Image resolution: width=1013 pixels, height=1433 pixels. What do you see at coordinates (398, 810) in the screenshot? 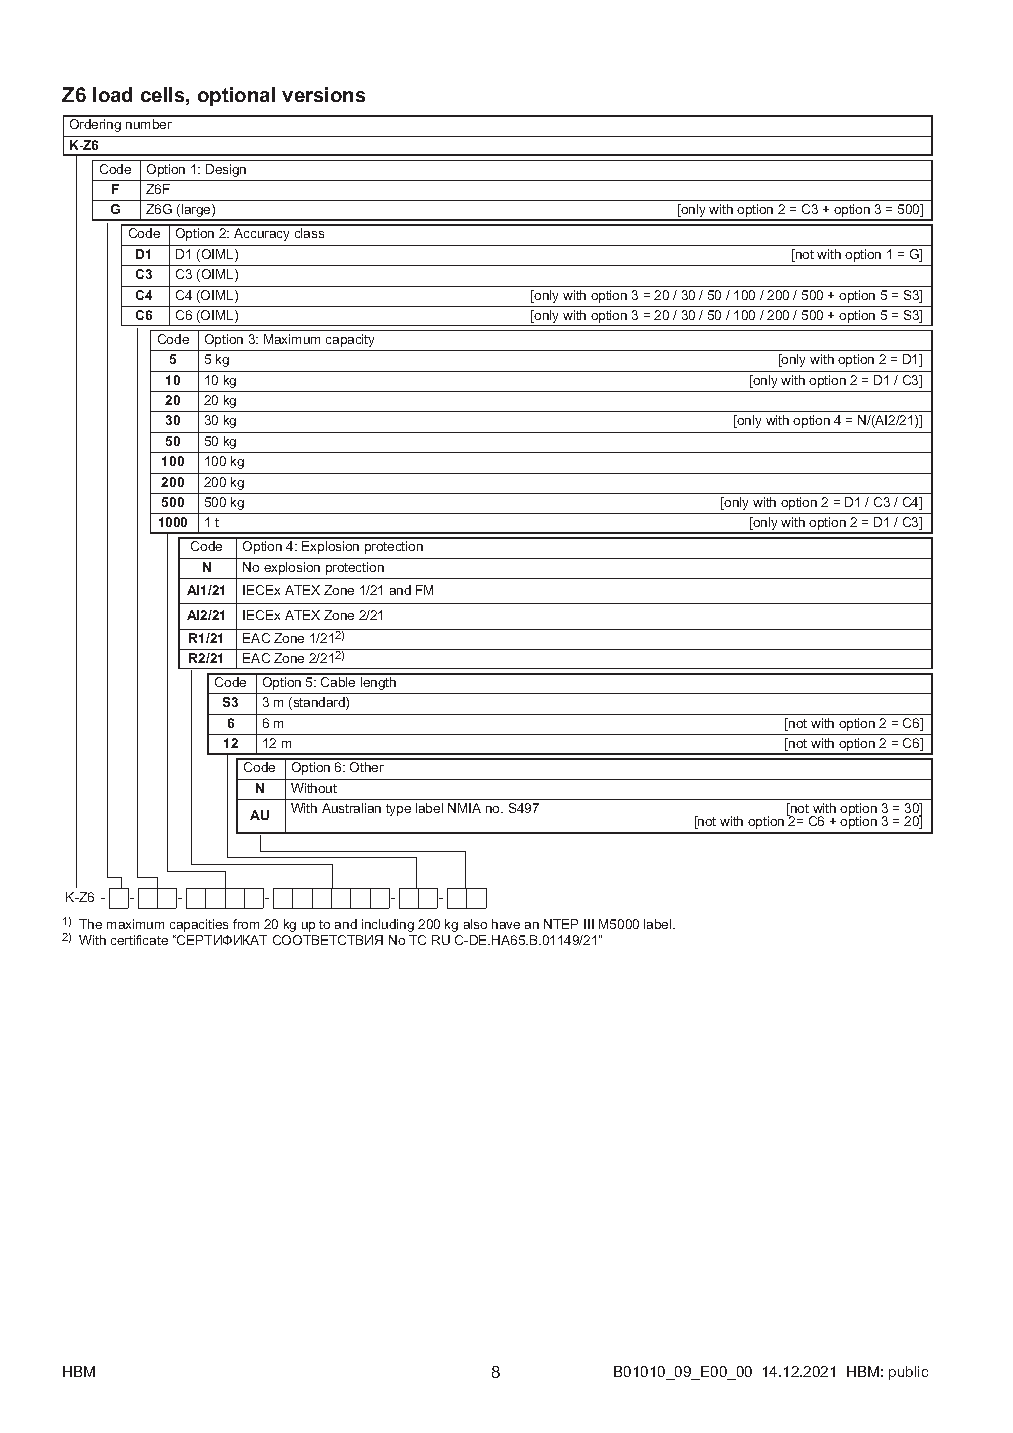
I see `type` at bounding box center [398, 810].
